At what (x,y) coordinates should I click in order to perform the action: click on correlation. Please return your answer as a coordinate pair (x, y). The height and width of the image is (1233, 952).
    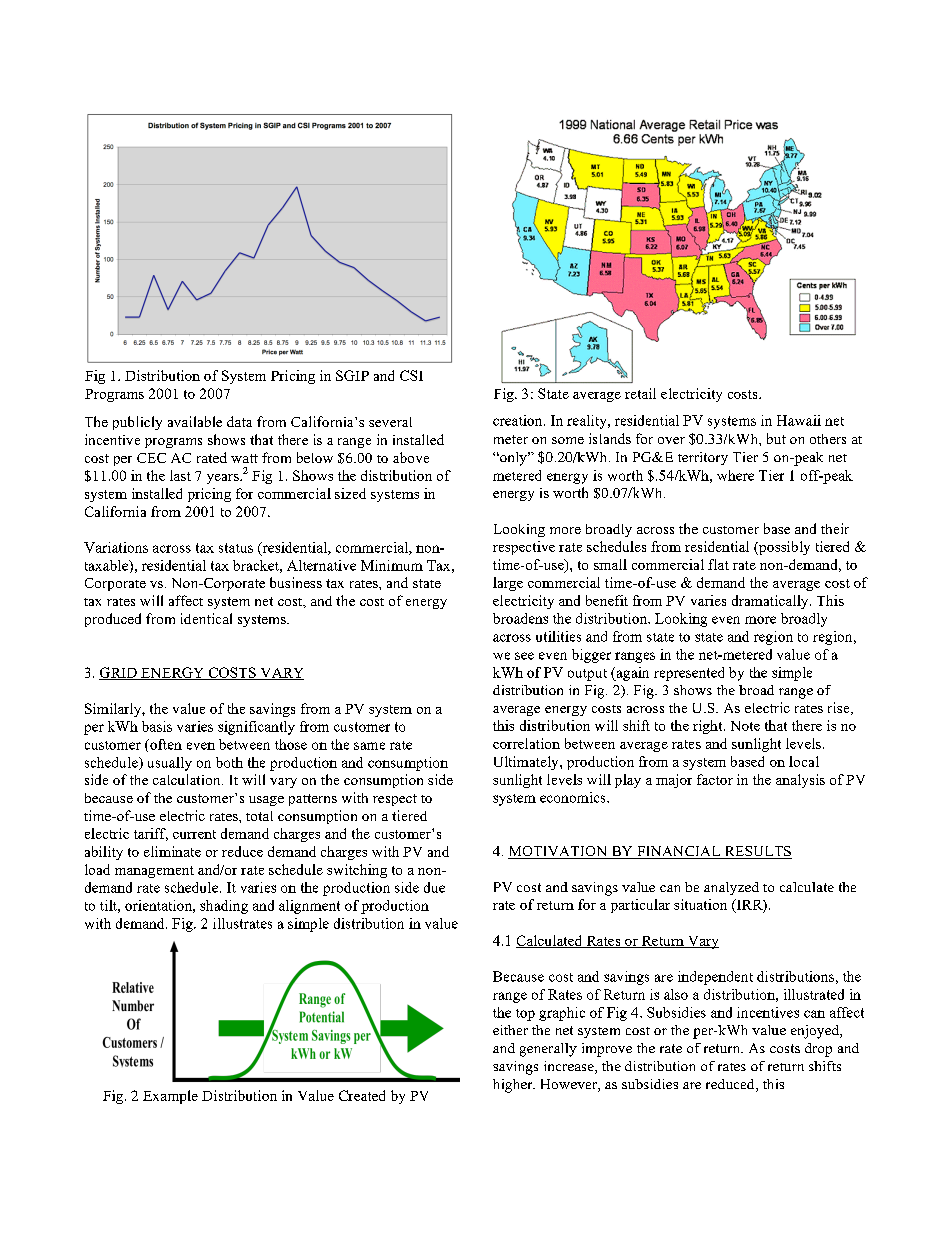
    Looking at the image, I should click on (526, 743).
